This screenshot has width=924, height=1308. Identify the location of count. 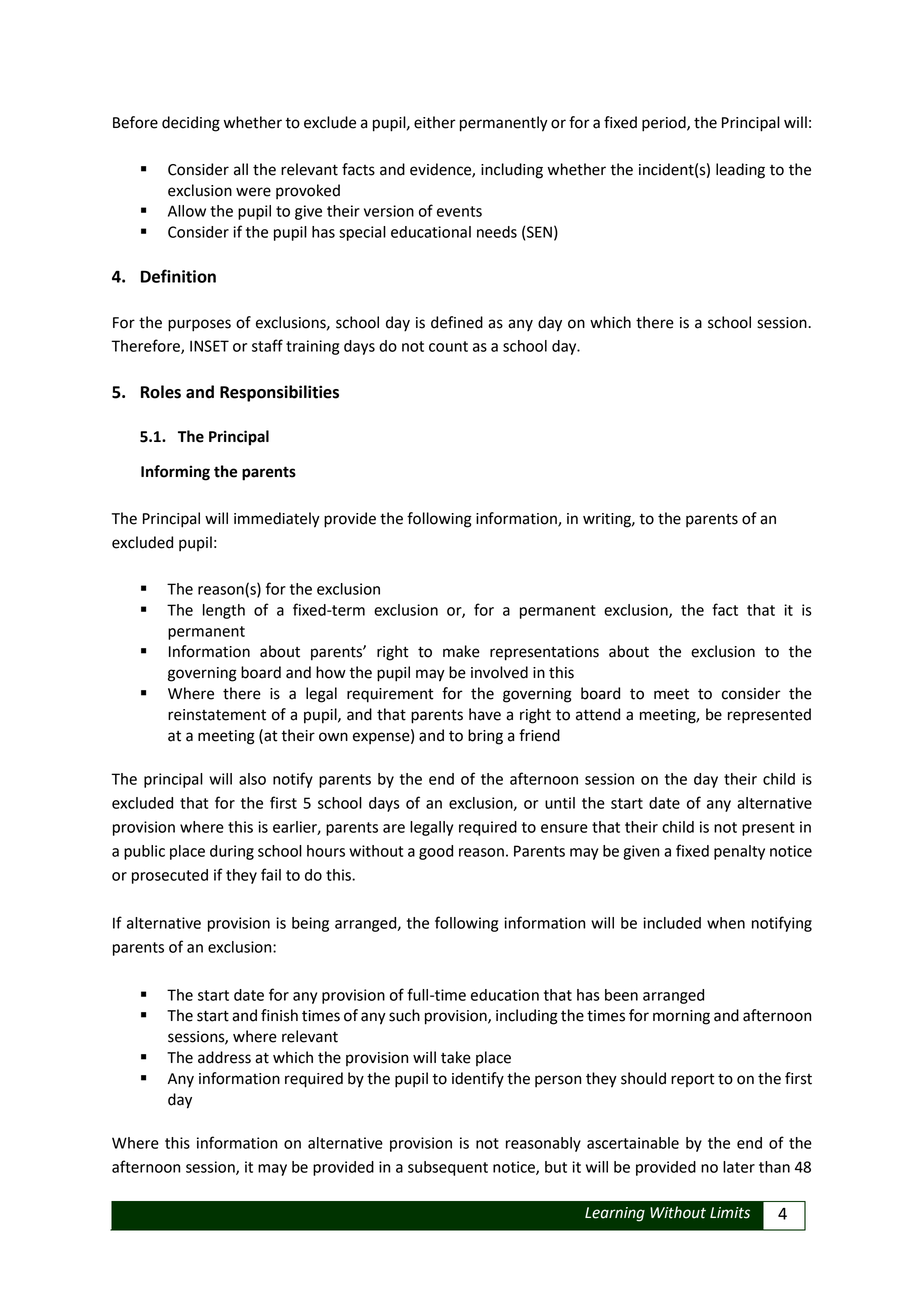
(448, 346).
